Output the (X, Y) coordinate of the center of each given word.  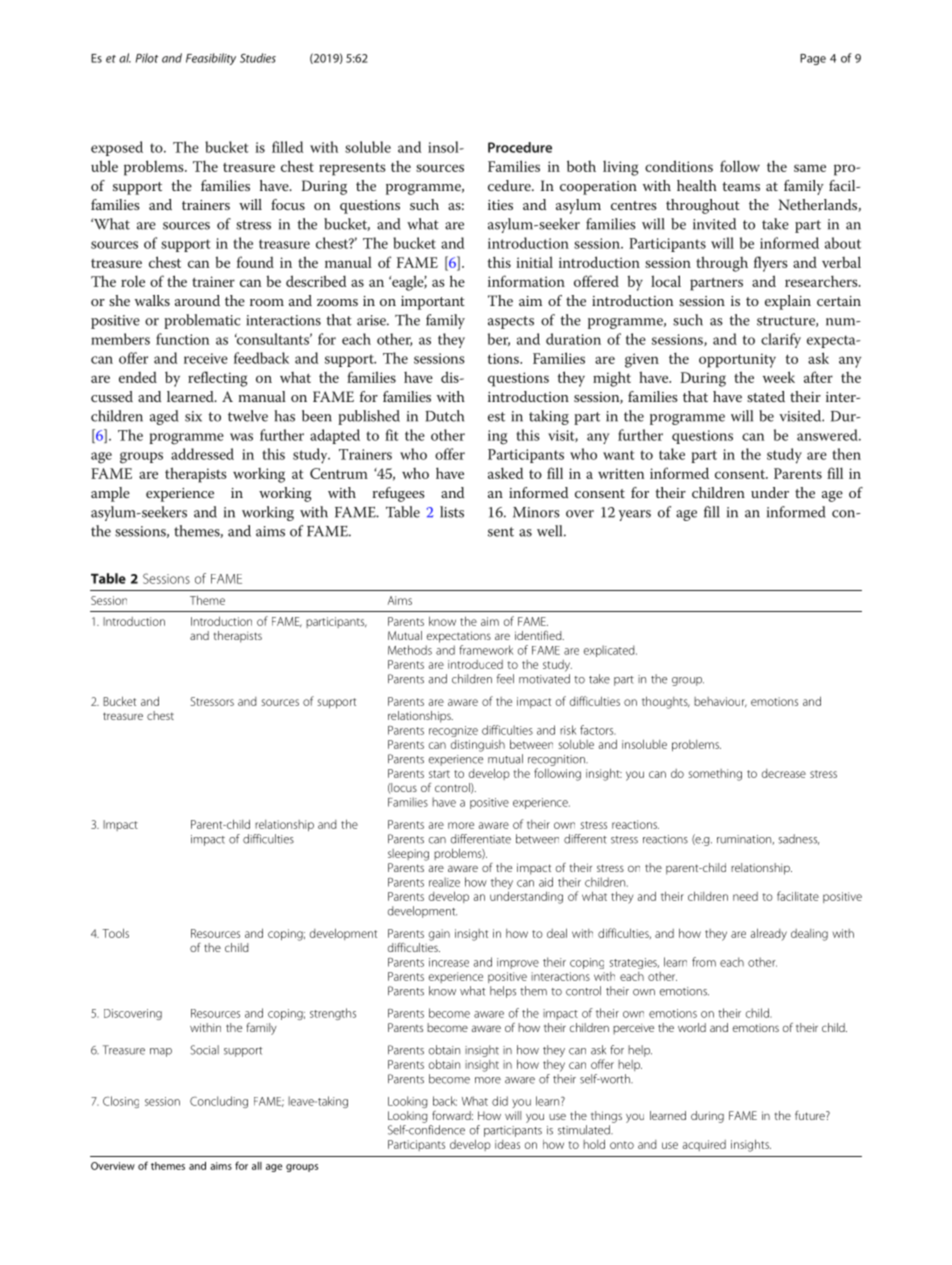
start (439, 774)
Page (813, 59)
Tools (115, 933)
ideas (507, 1144)
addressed (202, 454)
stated (766, 396)
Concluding (219, 1102)
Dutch (444, 416)
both (581, 166)
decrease (784, 773)
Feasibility (211, 59)
